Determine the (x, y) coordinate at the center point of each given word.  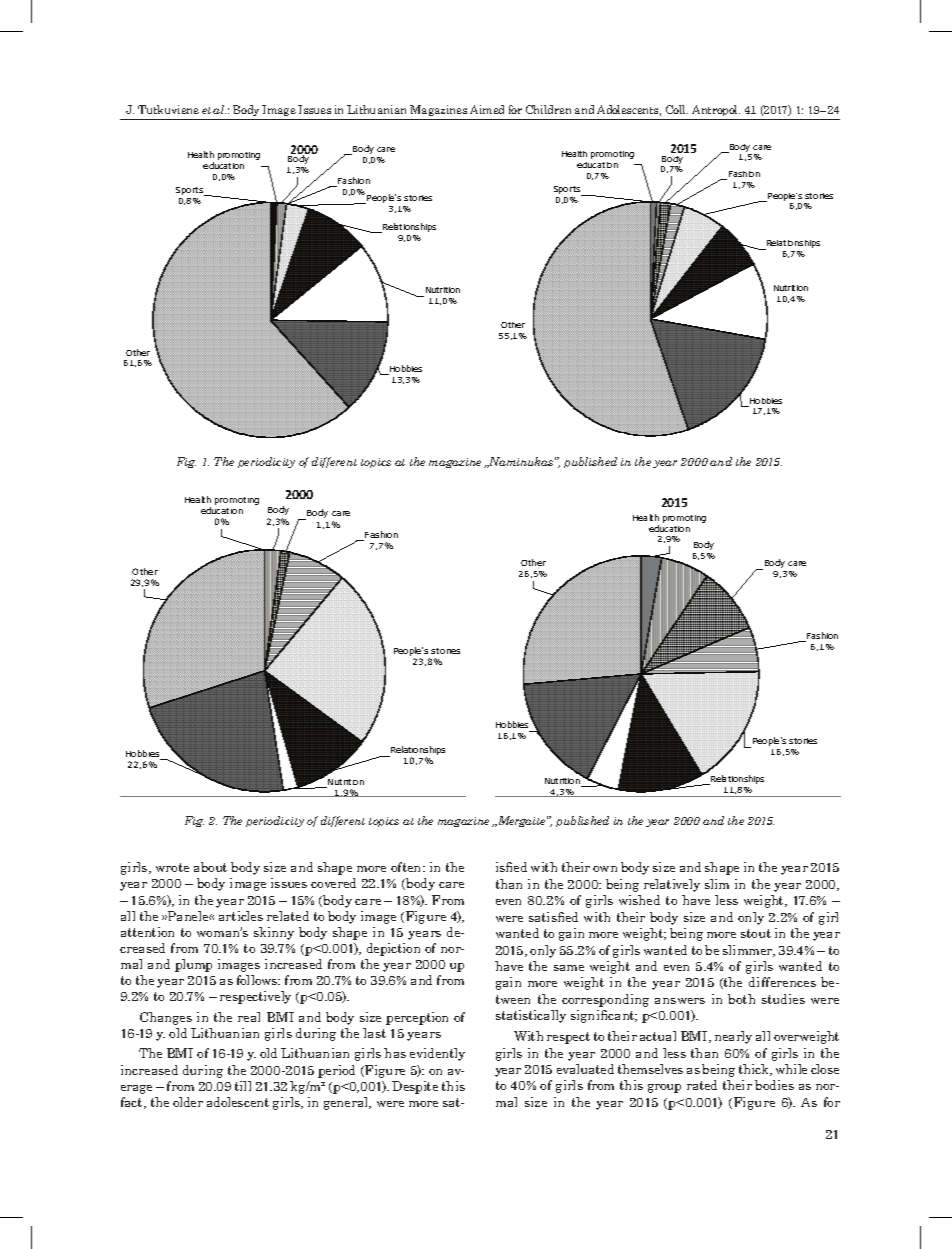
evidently (437, 1054)
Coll (677, 109)
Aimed (487, 109)
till (243, 1086)
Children (548, 109)
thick (755, 1070)
